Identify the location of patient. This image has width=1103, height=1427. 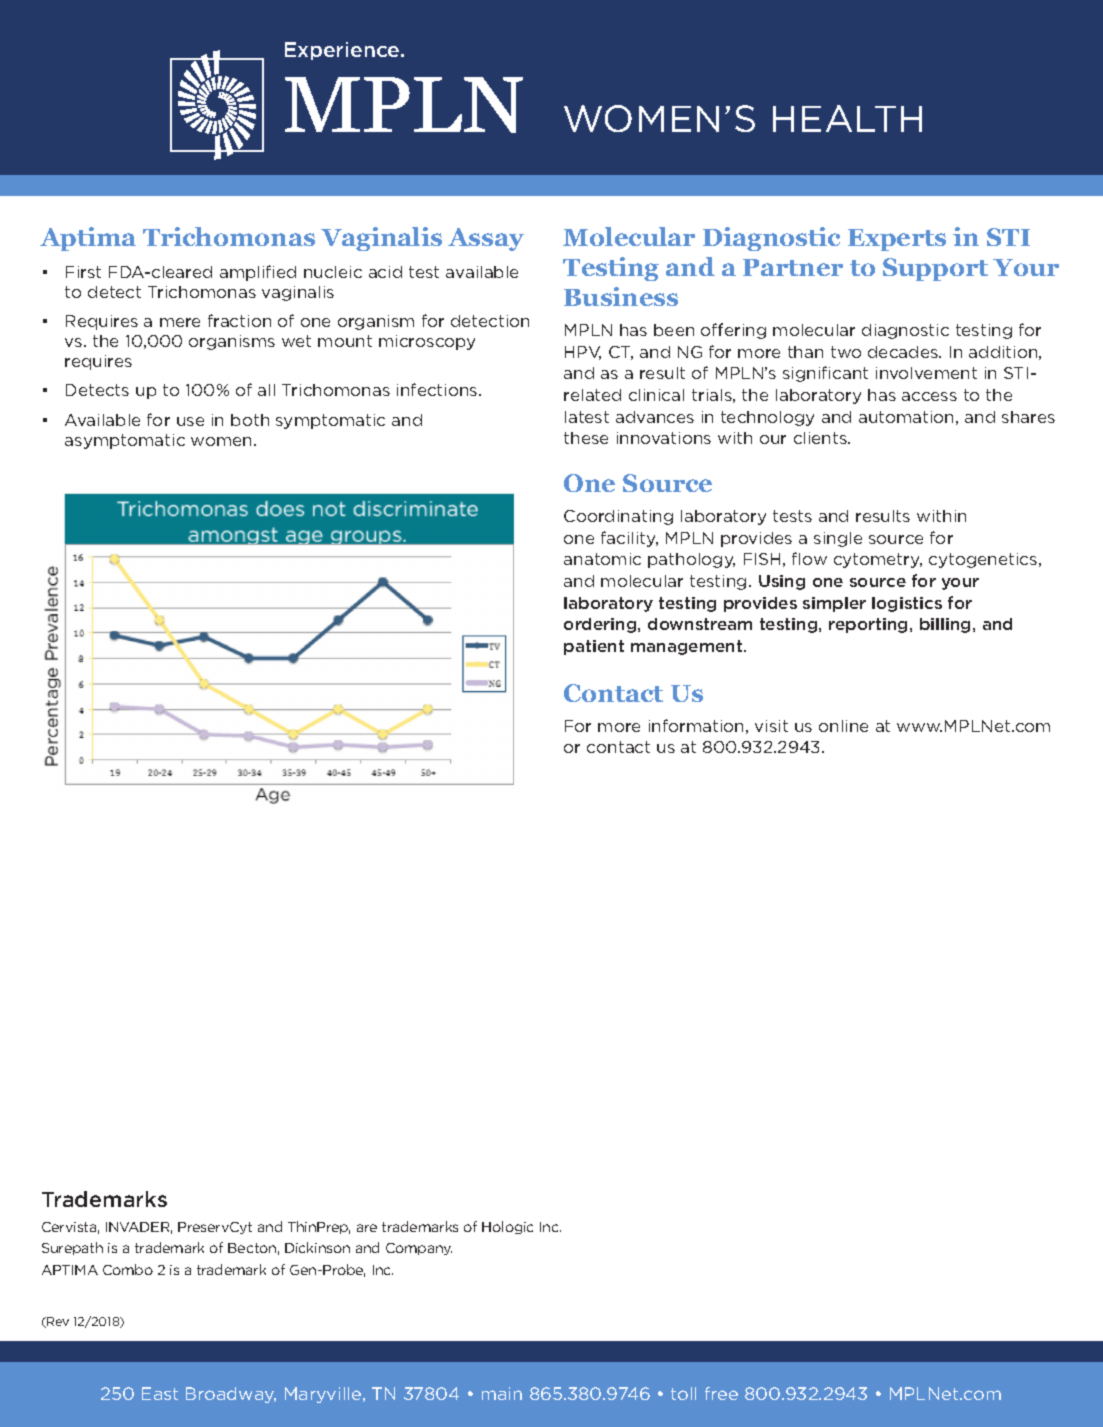
(594, 647).
